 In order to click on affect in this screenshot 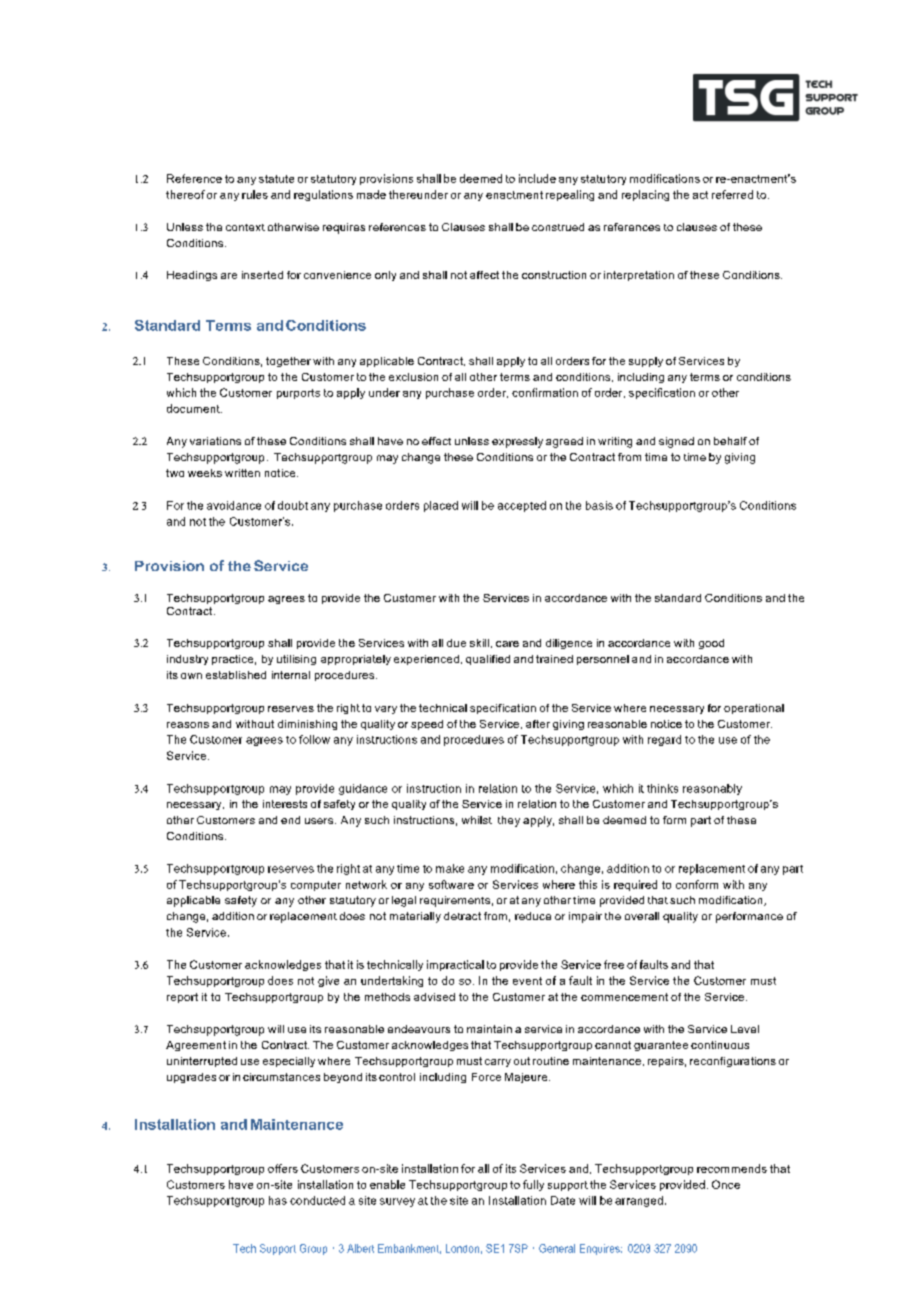, I will do `click(484, 275)`.
